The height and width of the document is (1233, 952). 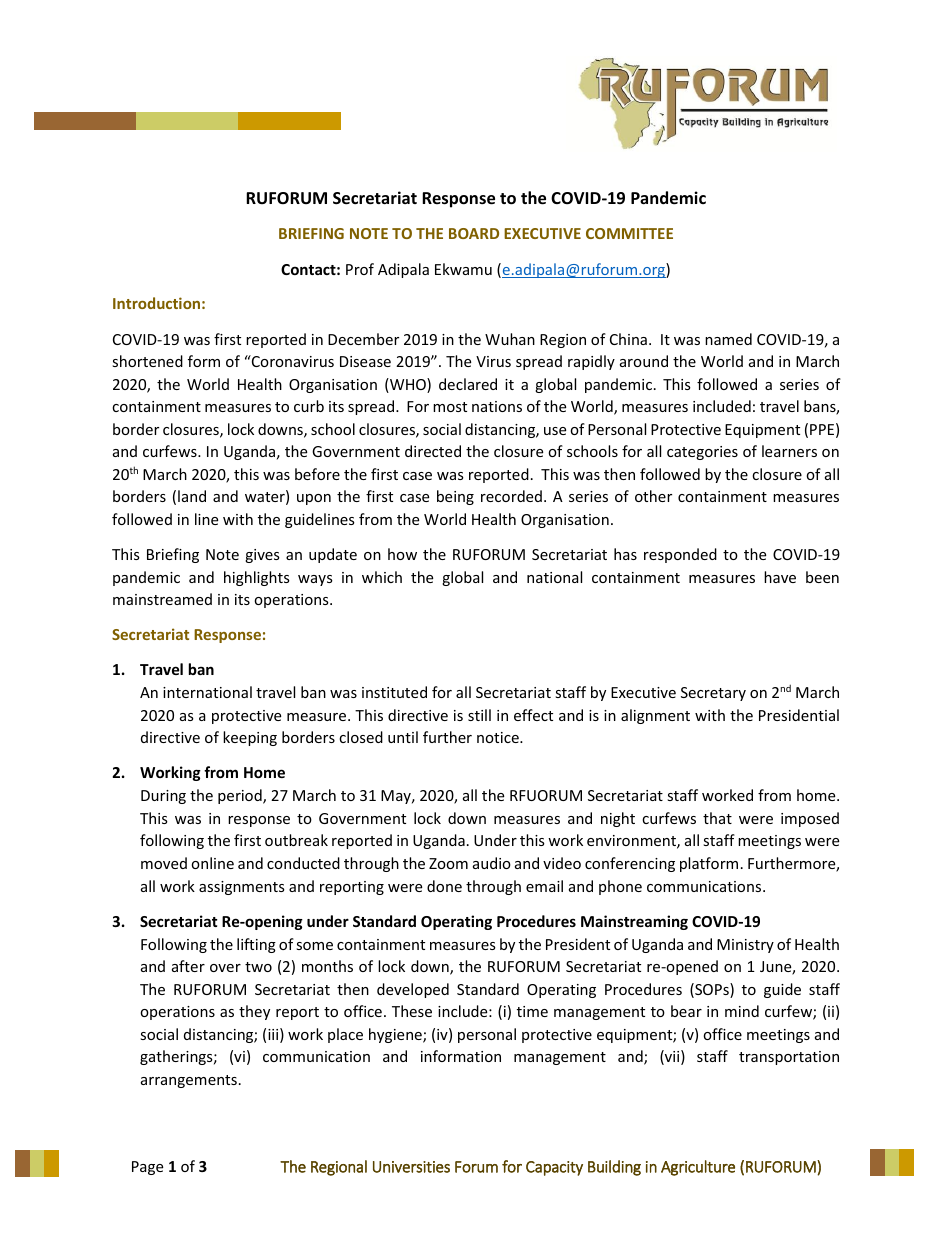 I want to click on lifting, so click(x=256, y=945).
